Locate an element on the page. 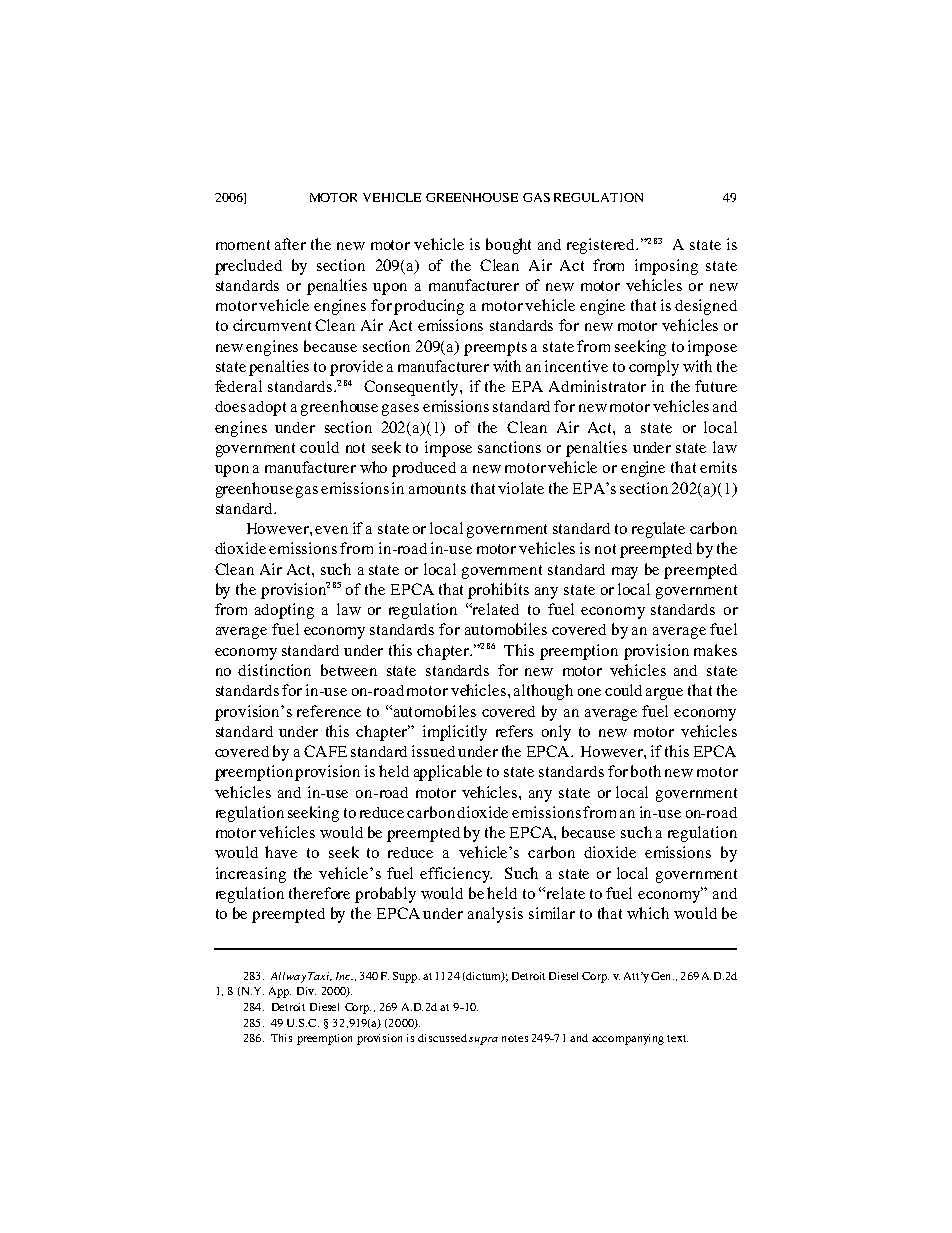  imposing is located at coordinates (666, 267).
